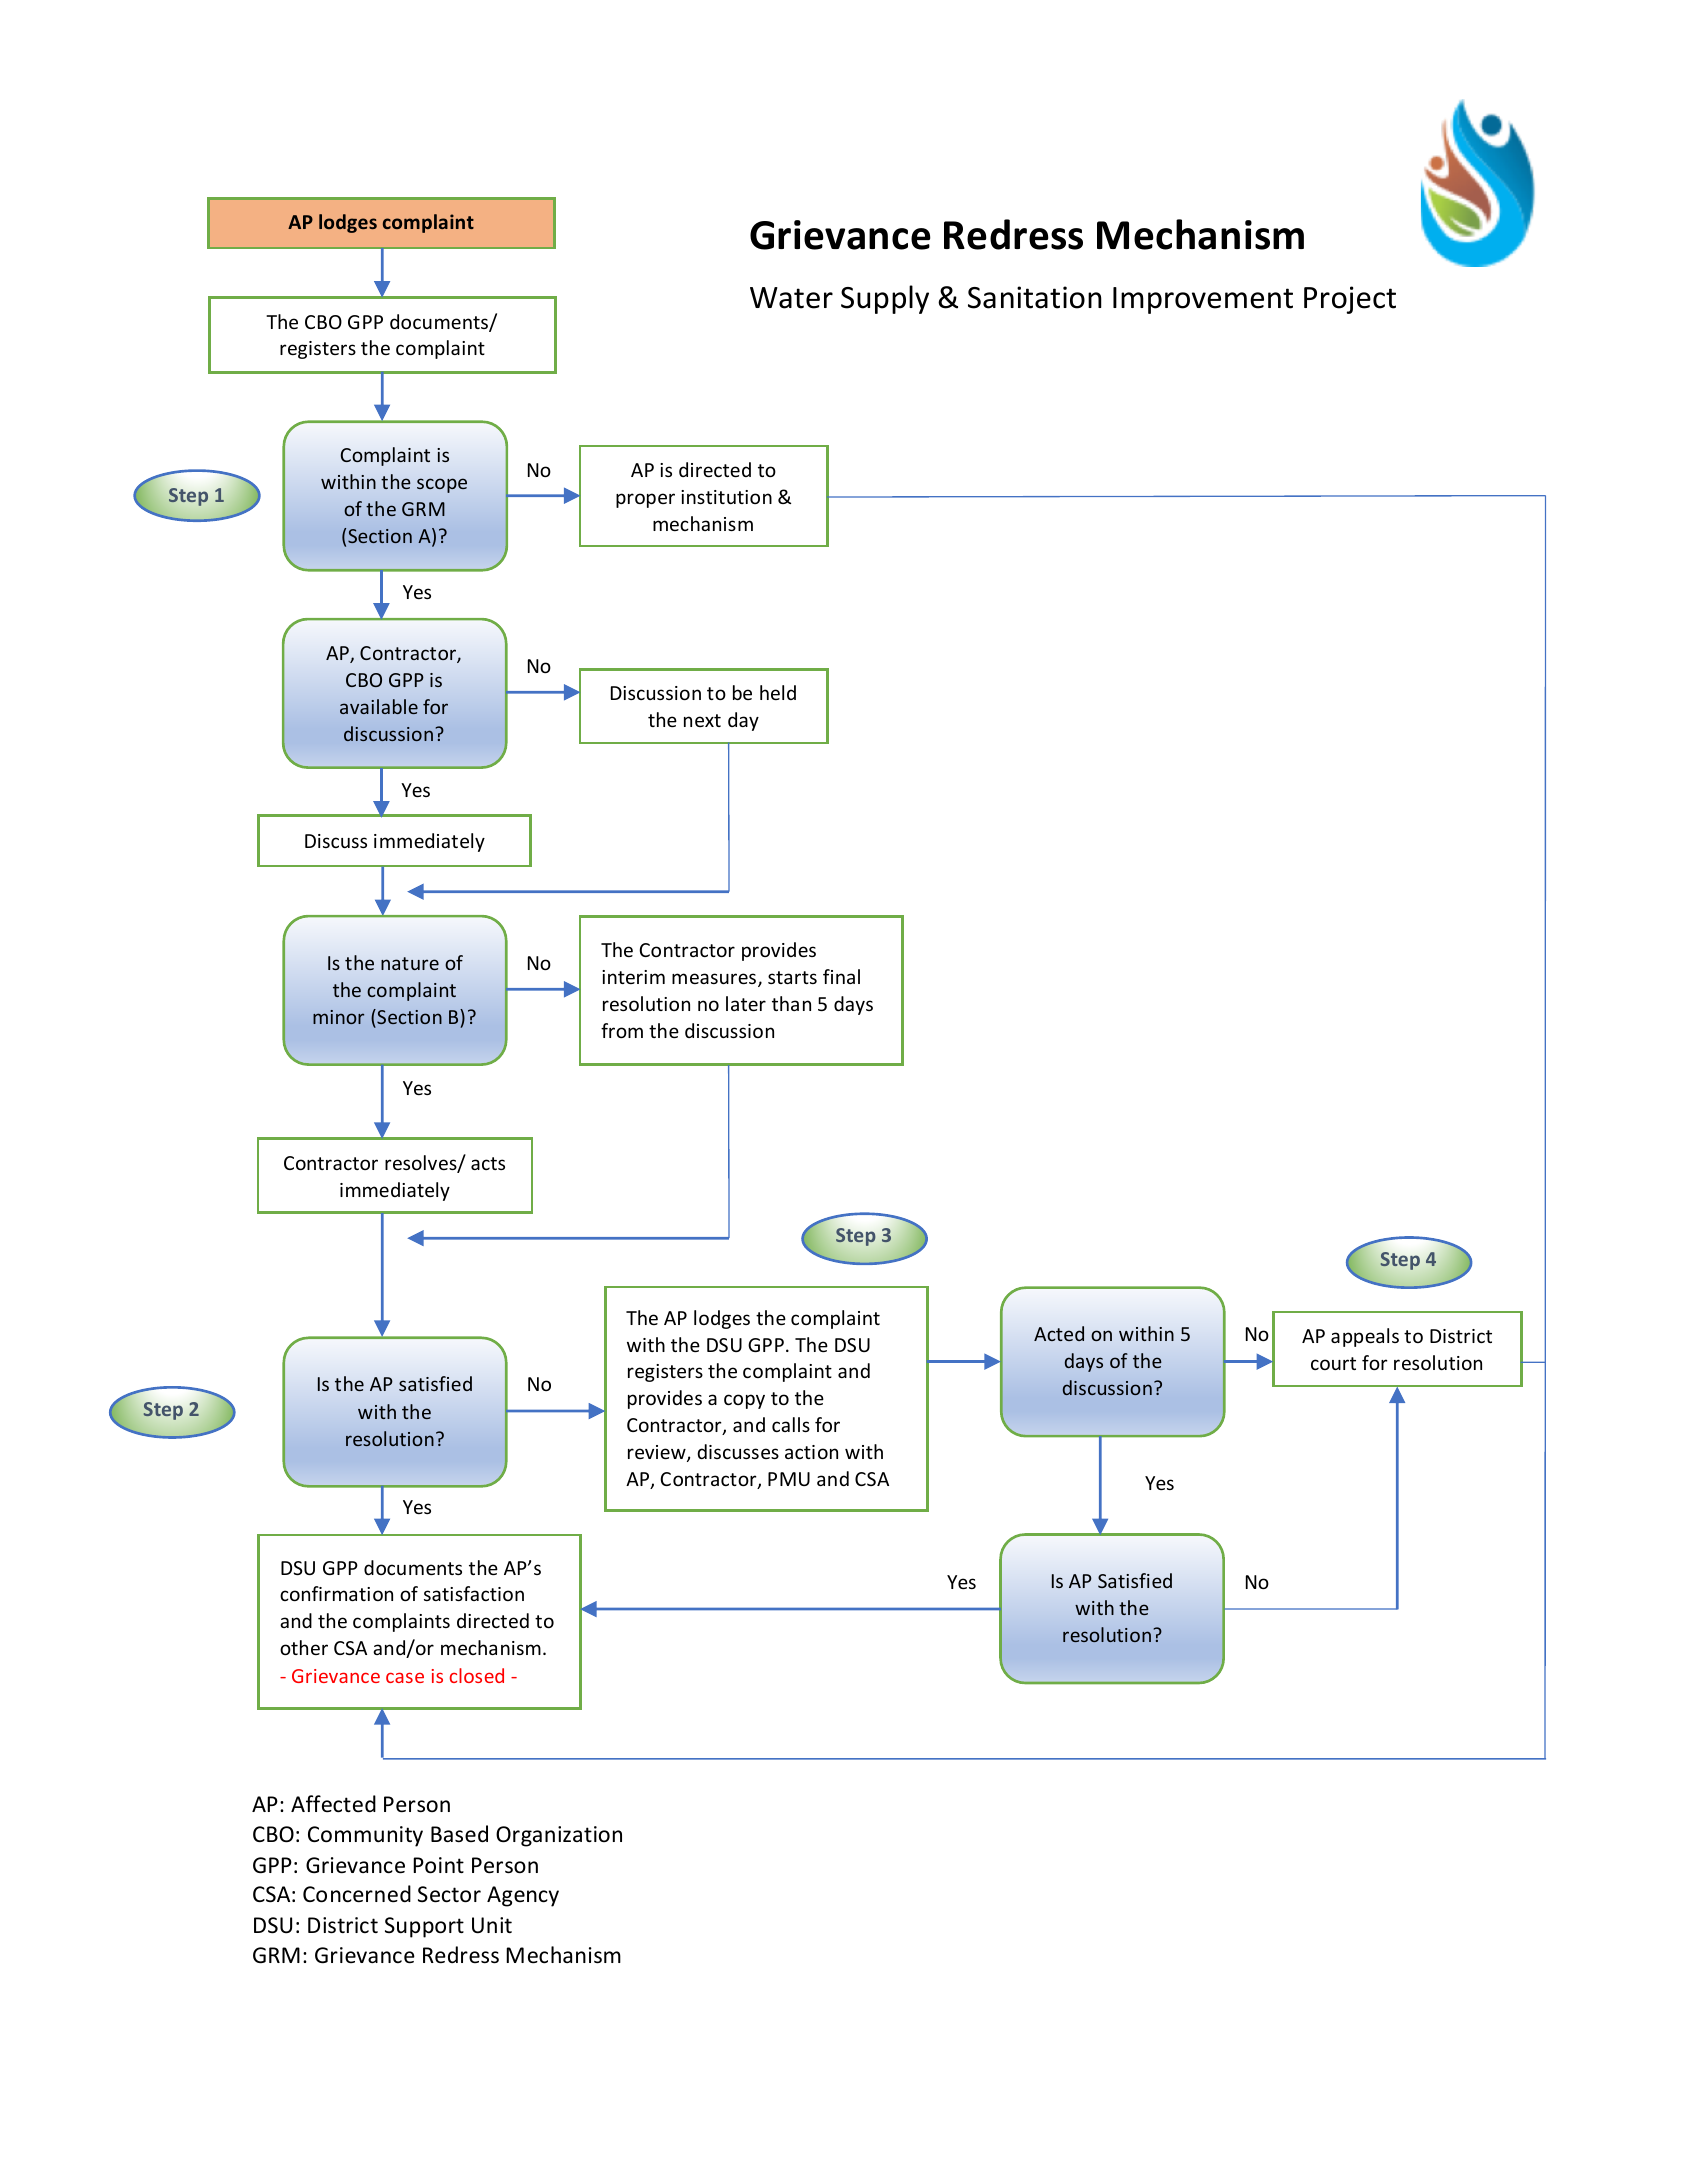  What do you see at coordinates (488, 1163) in the image?
I see `acts` at bounding box center [488, 1163].
